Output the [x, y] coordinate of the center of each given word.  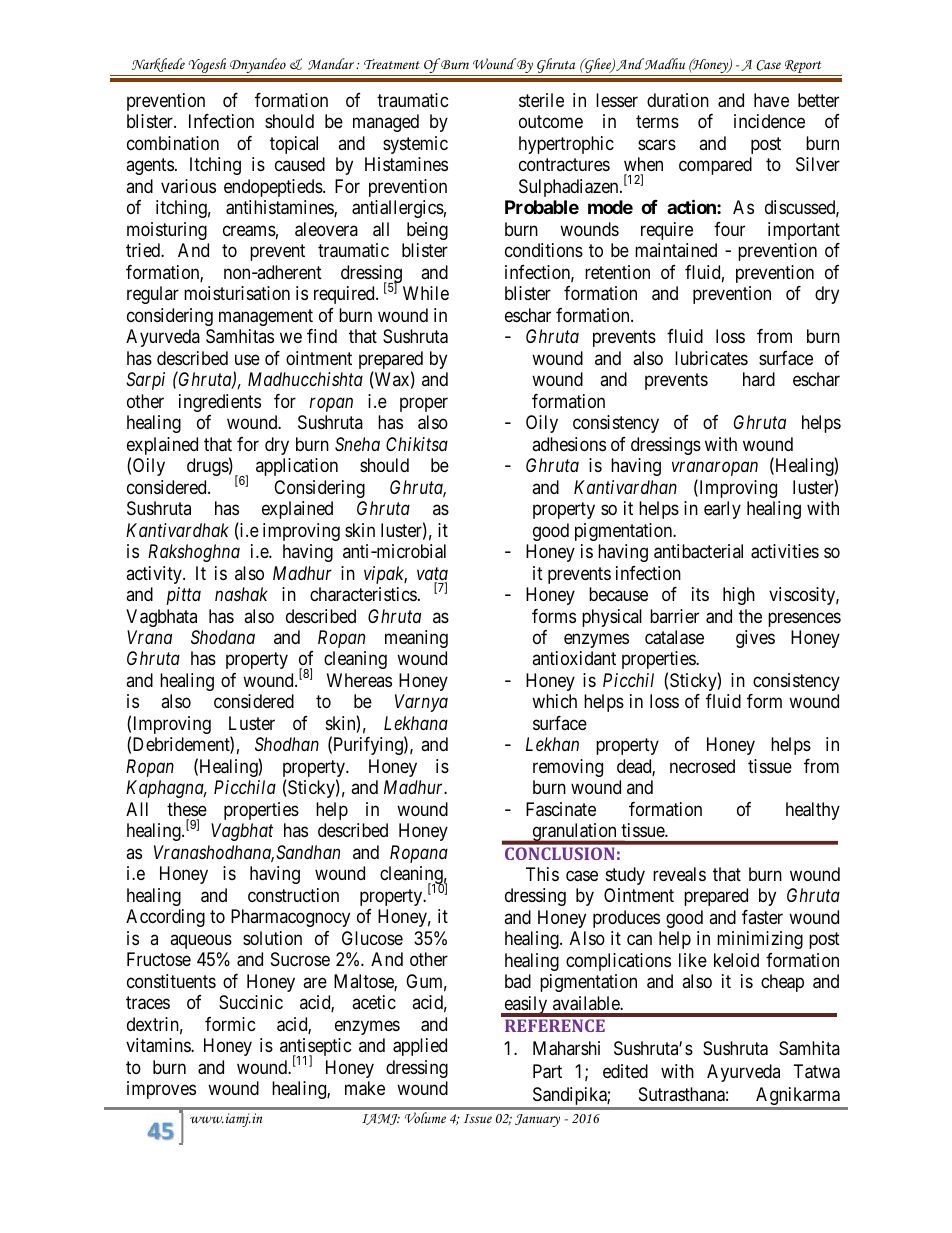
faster [762, 917]
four [729, 229]
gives [755, 639]
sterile [541, 100]
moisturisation [237, 293]
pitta [184, 596]
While [426, 293]
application [297, 467]
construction [293, 895]
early [722, 510]
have [771, 100]
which [554, 701]
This [542, 874]
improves [161, 1090]
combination [173, 143]
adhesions [569, 444]
